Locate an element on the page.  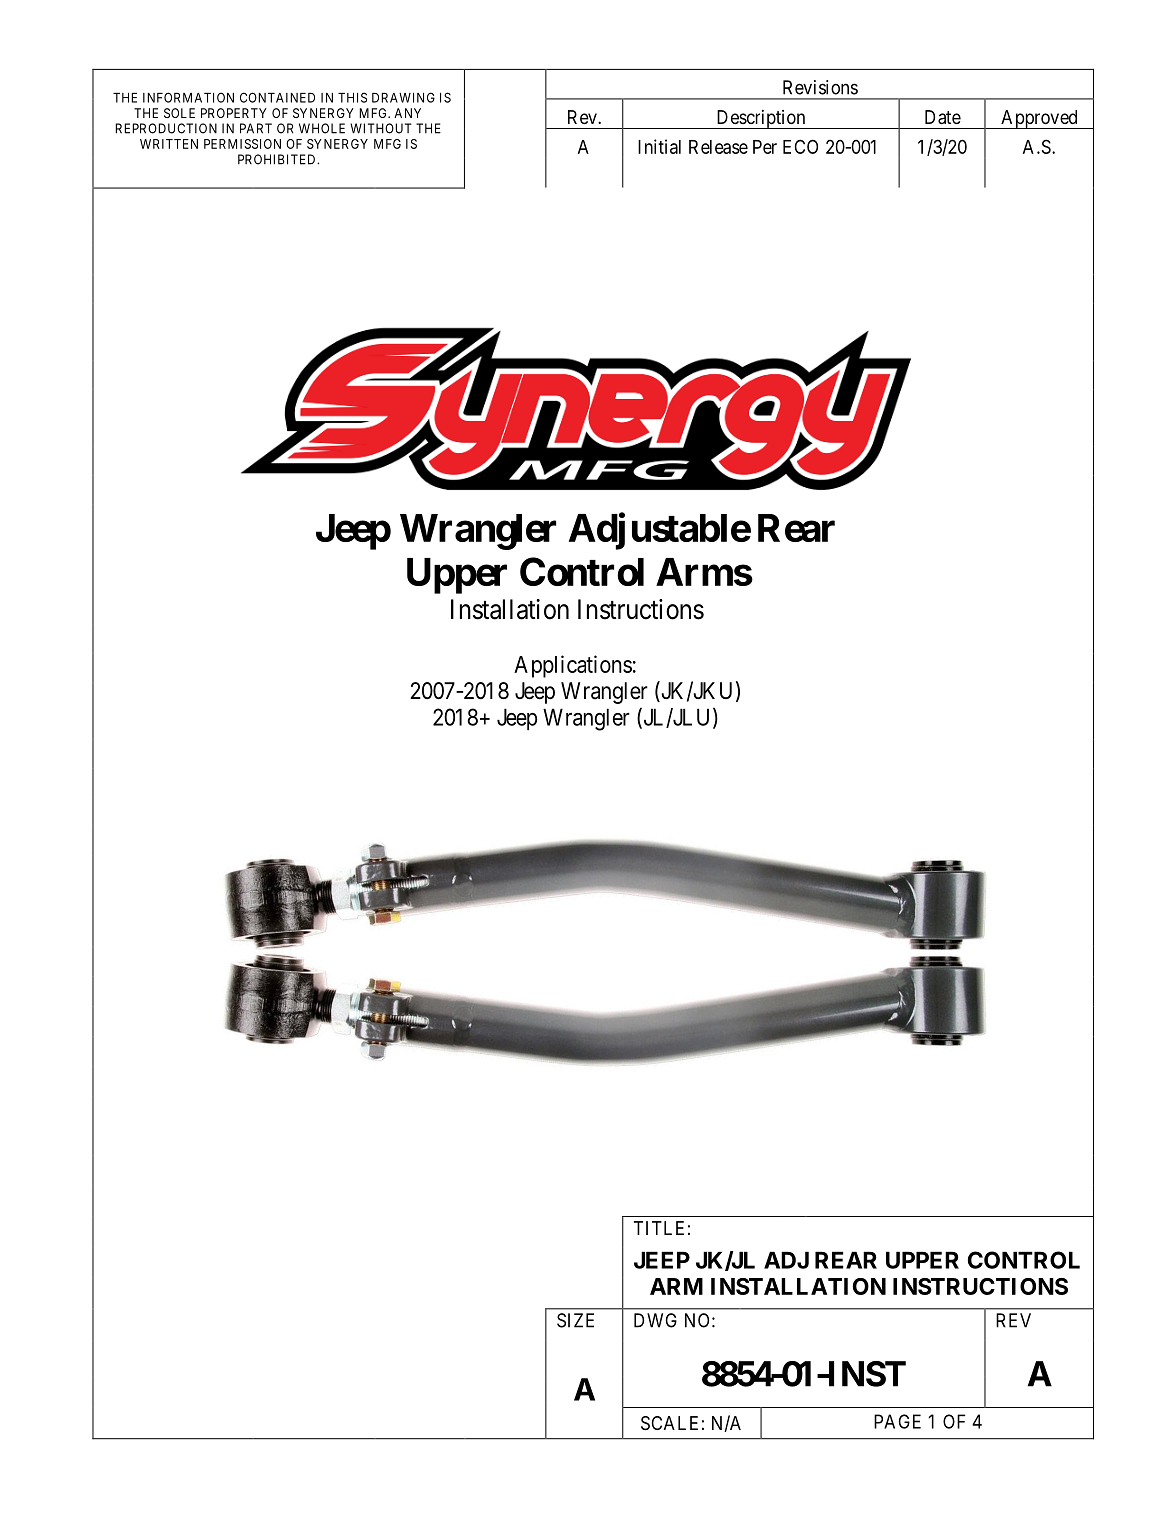
Release is located at coordinates (718, 147).
